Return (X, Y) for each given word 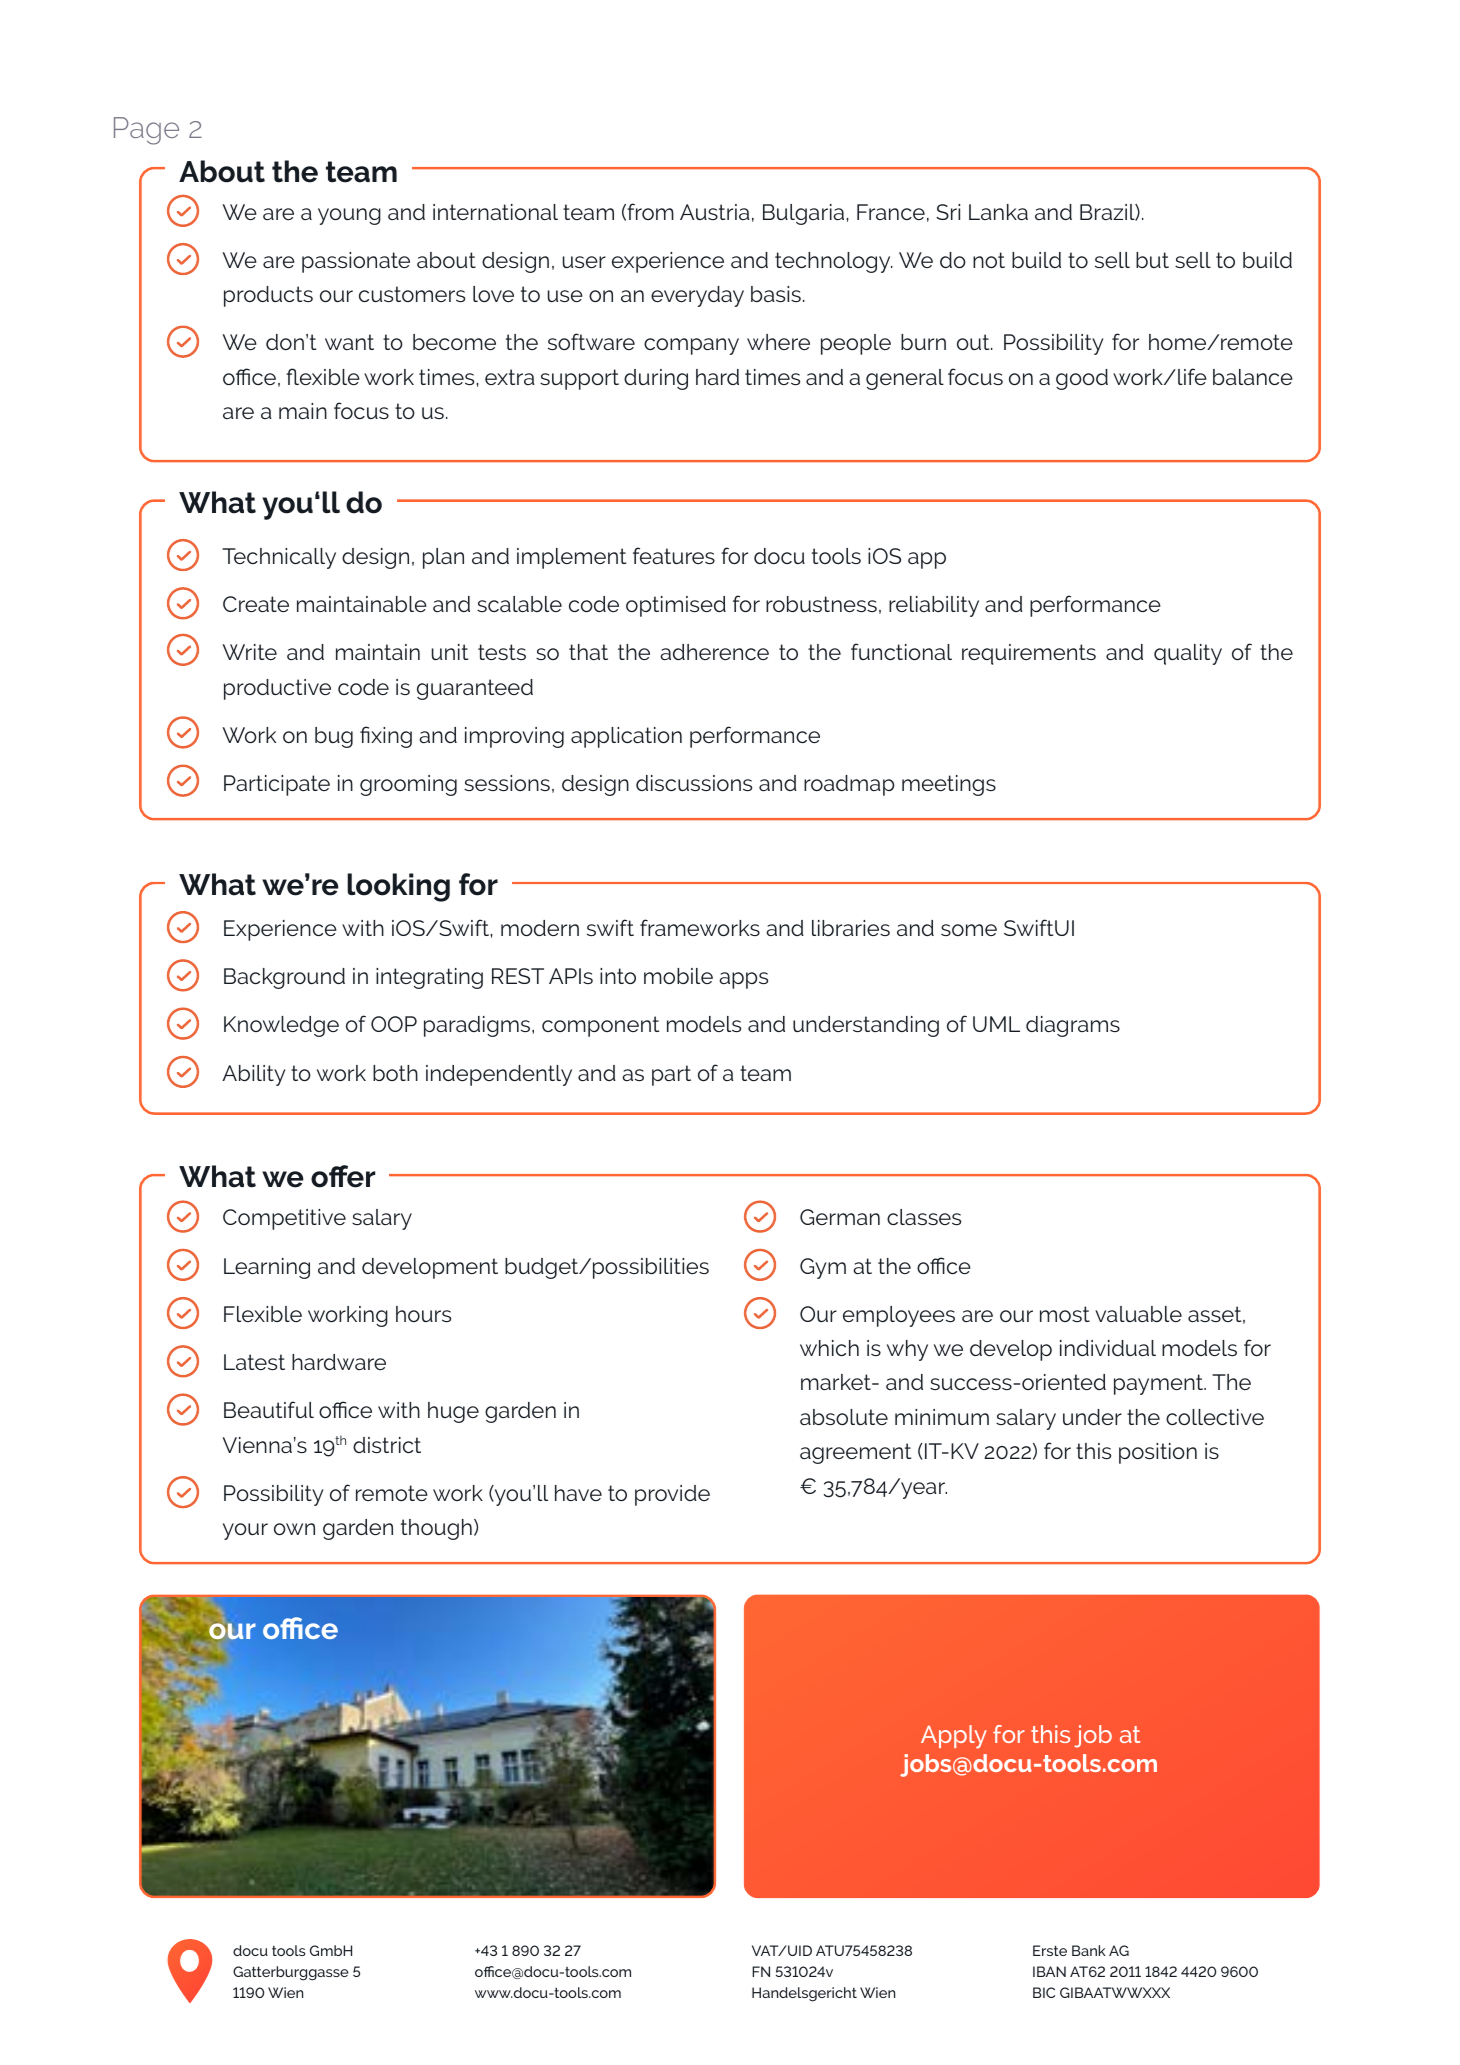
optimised (676, 606)
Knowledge (281, 1026)
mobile (678, 976)
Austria (715, 212)
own (294, 1529)
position (1158, 1453)
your (245, 1531)
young (349, 216)
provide (672, 1495)
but (1152, 260)
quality (1188, 654)
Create (256, 604)
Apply (954, 1737)
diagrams (1073, 1026)
